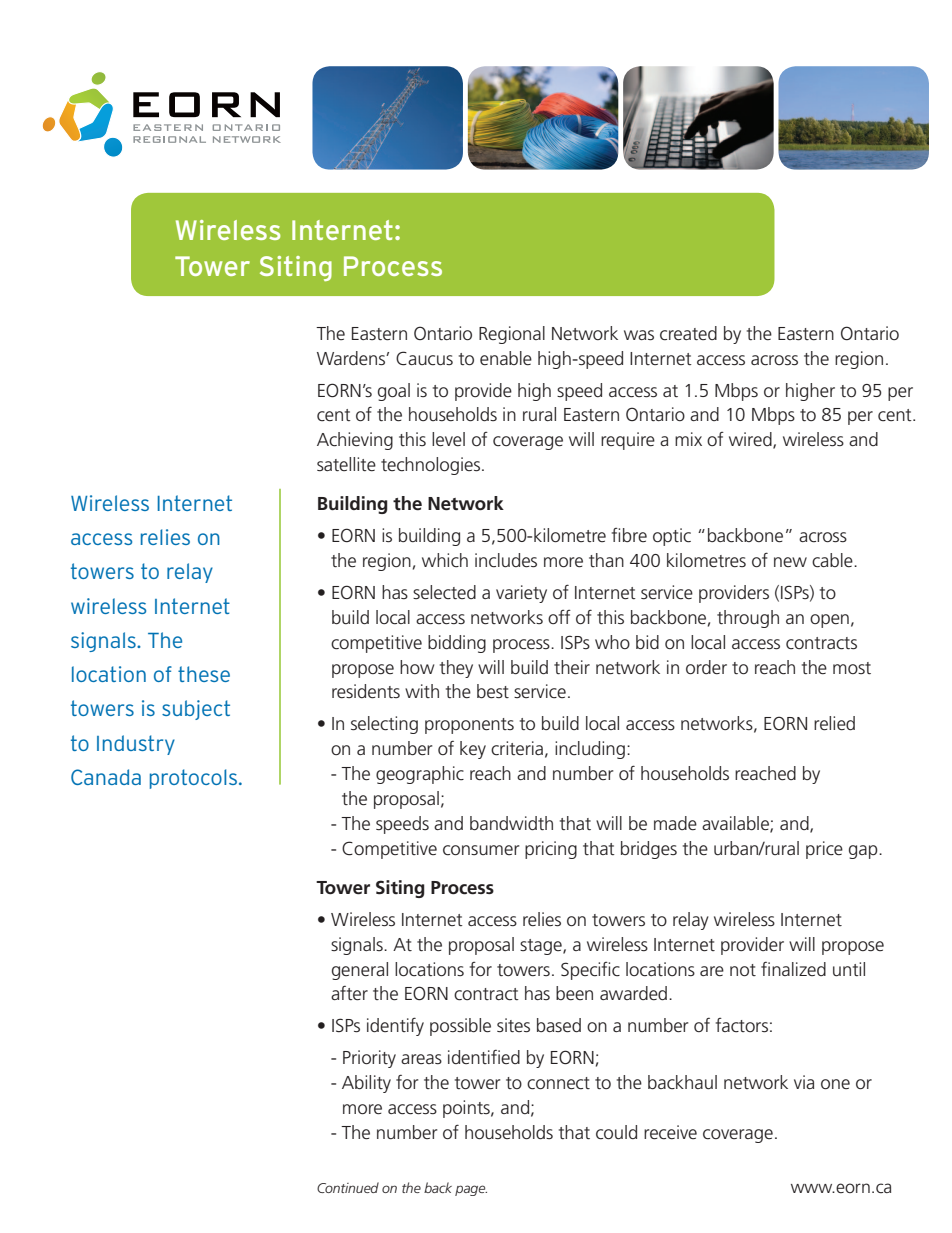 The image size is (952, 1233). What do you see at coordinates (349, 993) in the page?
I see `after` at bounding box center [349, 993].
